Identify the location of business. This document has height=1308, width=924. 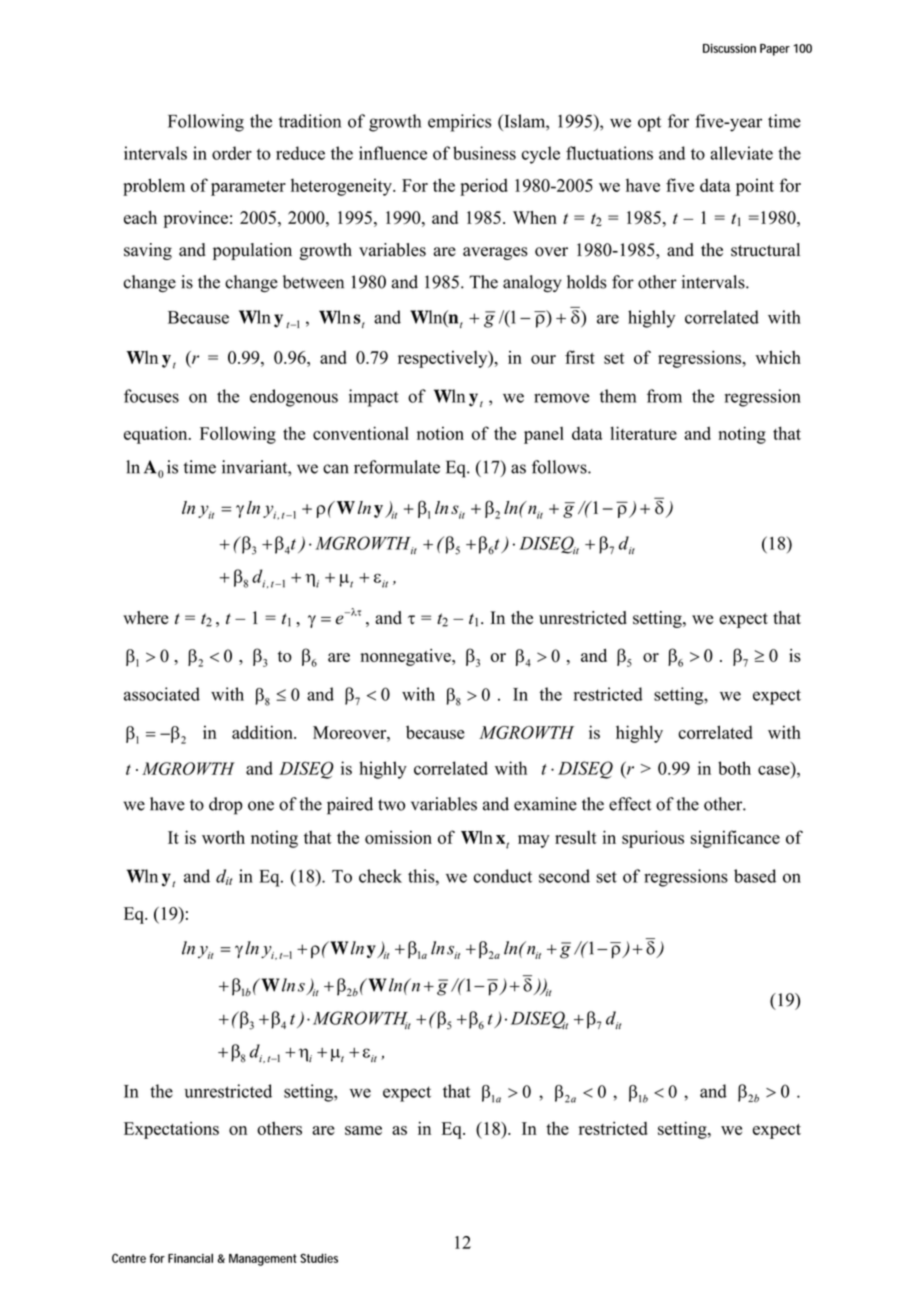
(484, 153).
